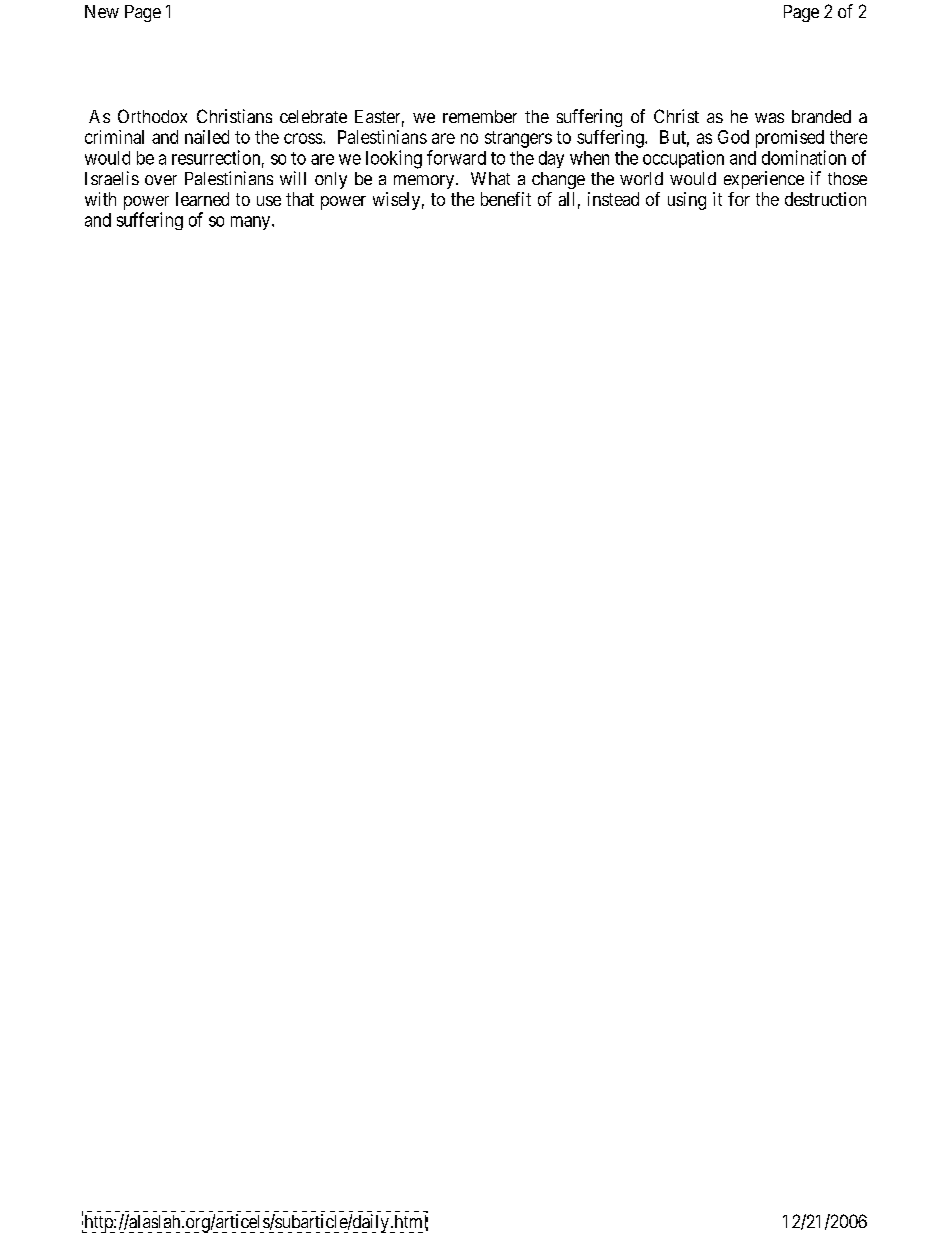 Image resolution: width=952 pixels, height=1233 pixels. I want to click on was, so click(769, 118).
